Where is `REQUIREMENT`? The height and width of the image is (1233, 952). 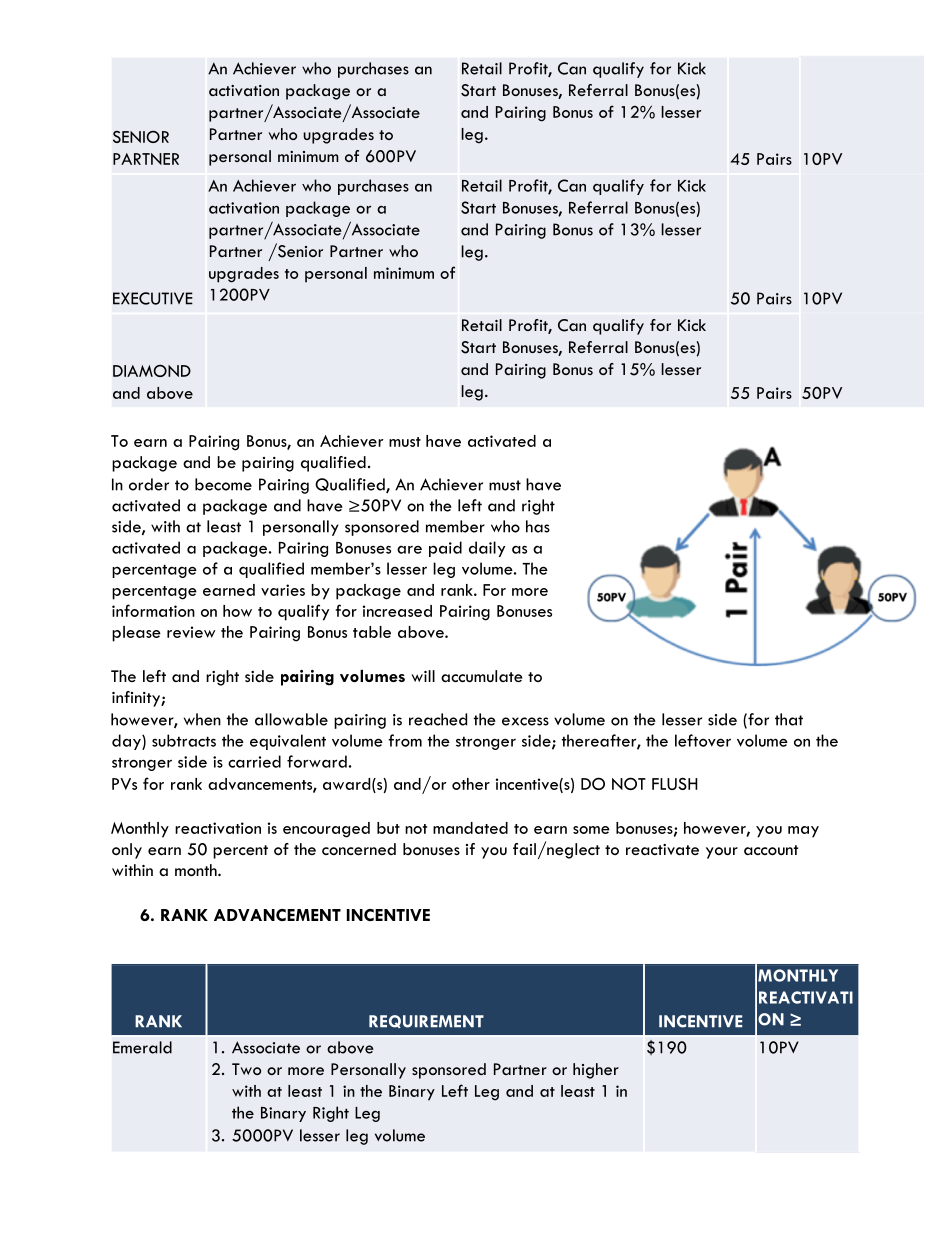
REQUIREMENT is located at coordinates (426, 1021).
